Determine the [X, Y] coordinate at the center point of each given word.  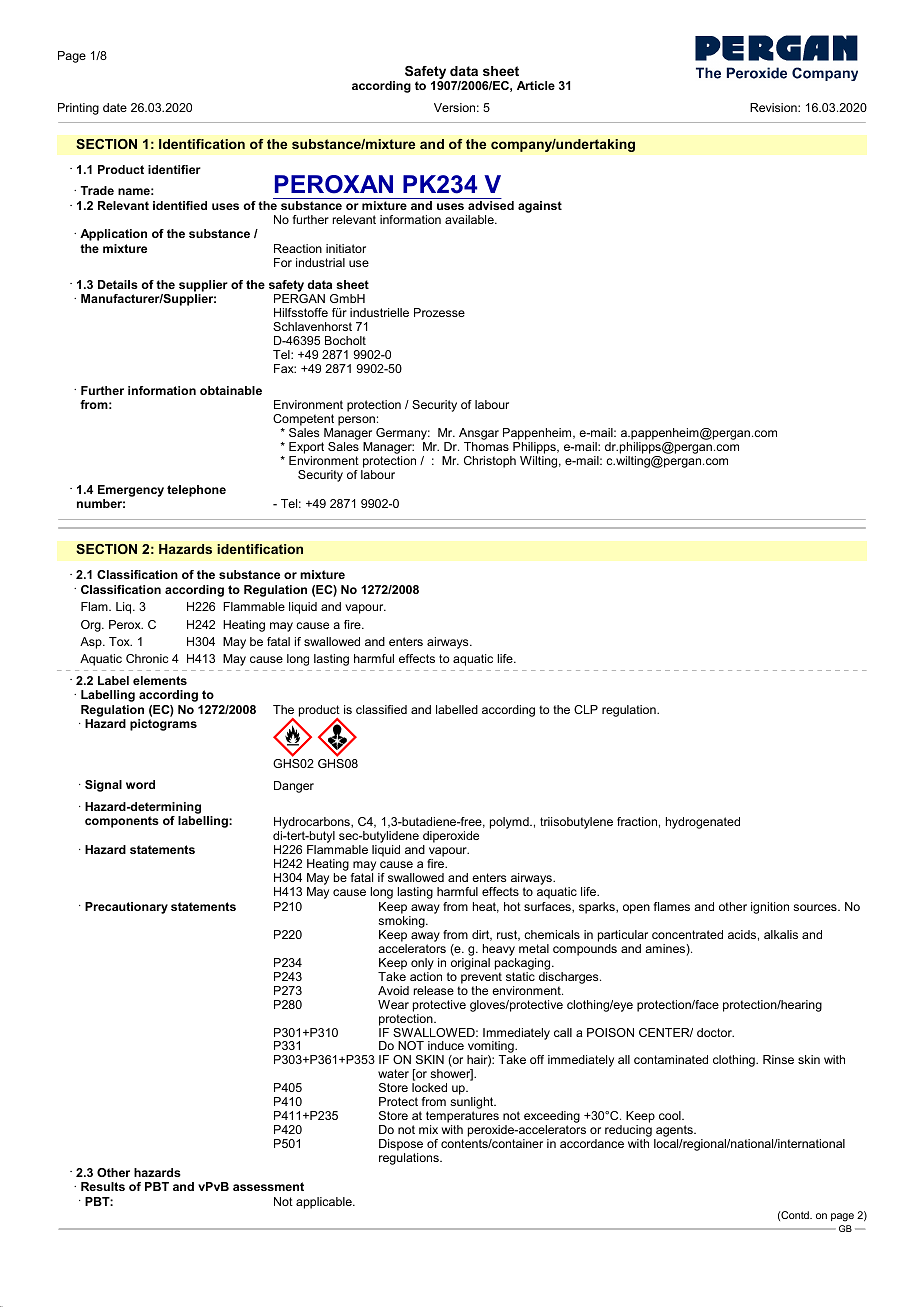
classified [381, 709]
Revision [774, 107]
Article [536, 85]
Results [103, 1186]
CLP [586, 709]
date [115, 107]
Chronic [147, 658]
